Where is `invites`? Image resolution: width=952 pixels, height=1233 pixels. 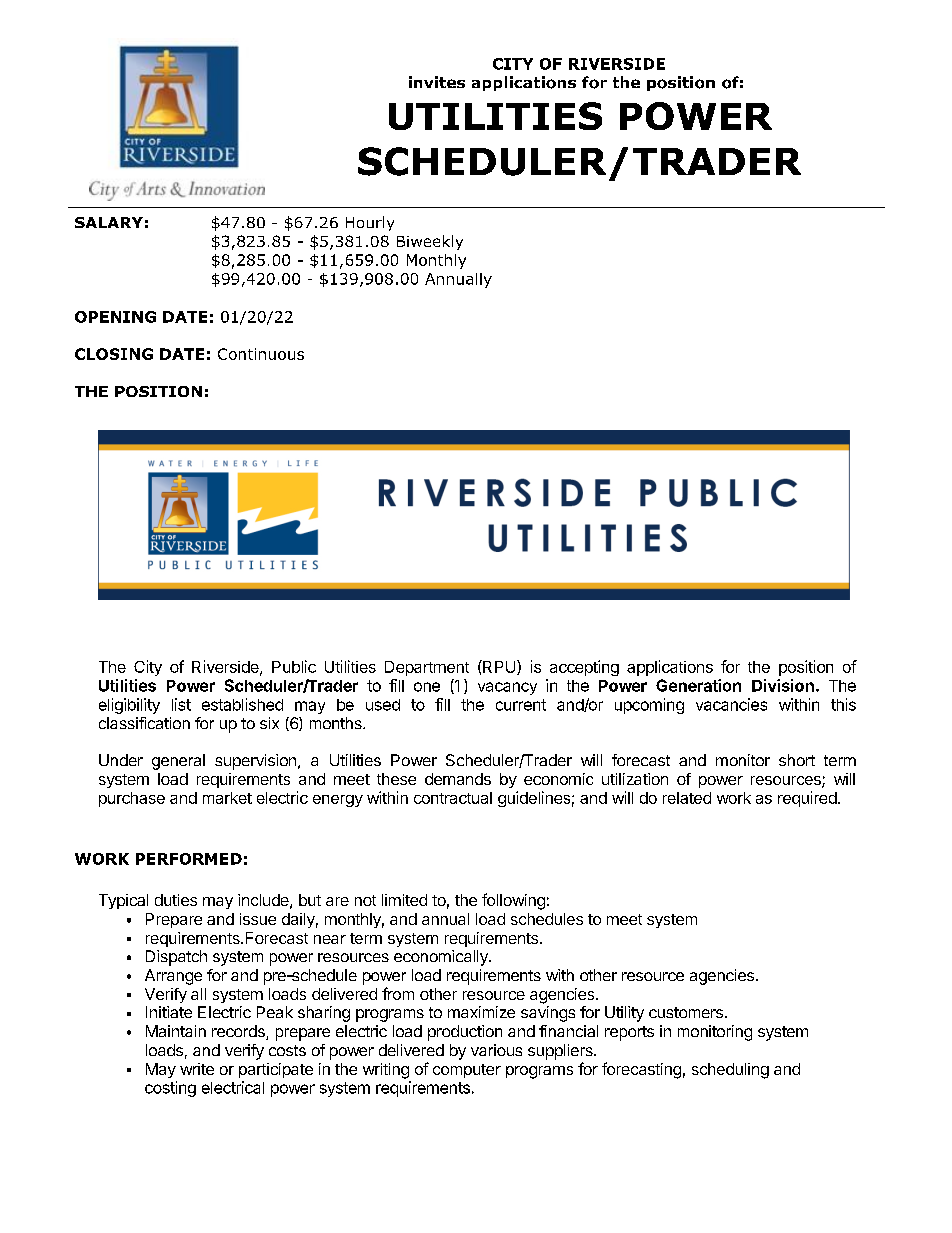 invites is located at coordinates (437, 82).
